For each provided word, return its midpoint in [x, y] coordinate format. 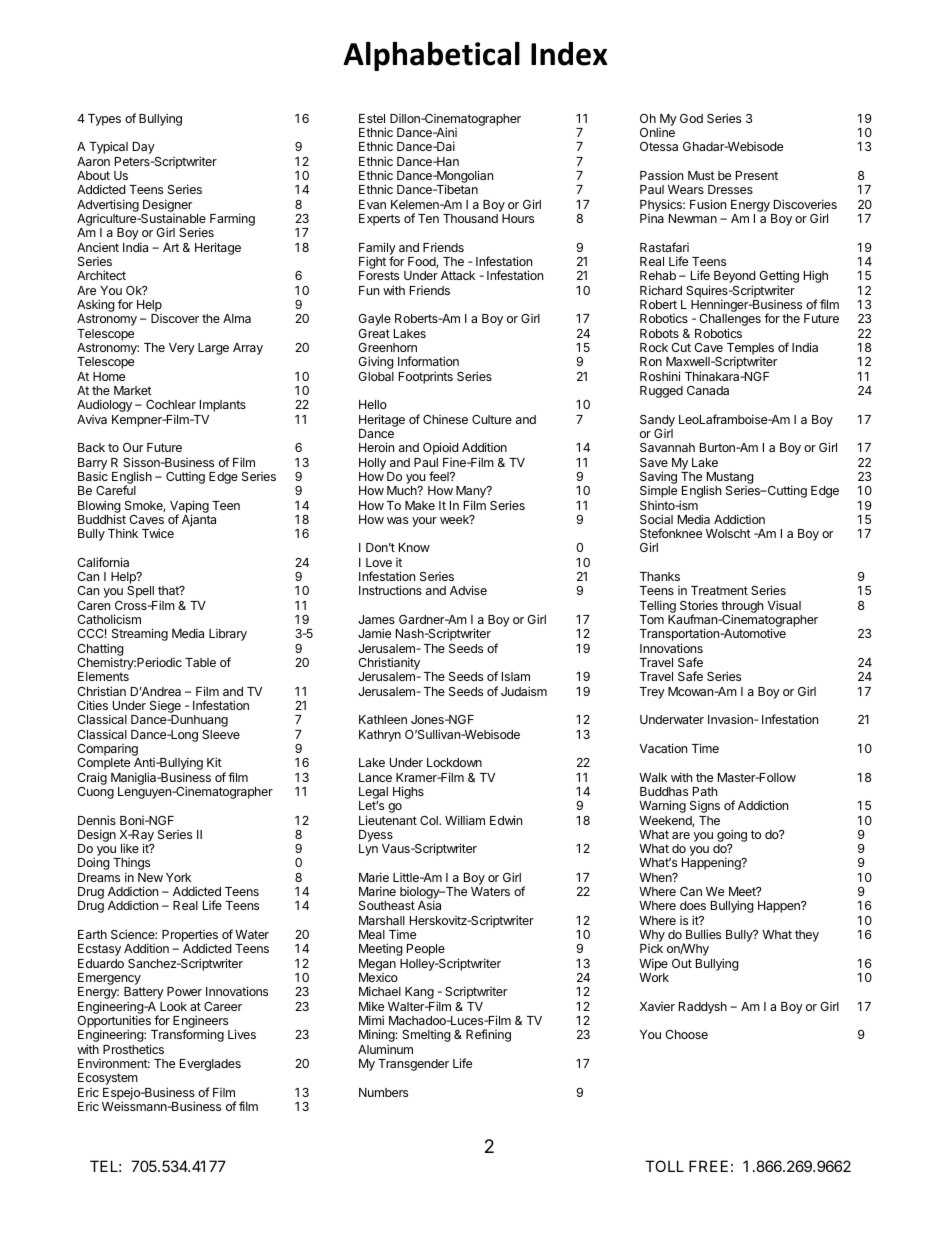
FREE [708, 1166]
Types [104, 120]
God [691, 118]
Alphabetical [431, 56]
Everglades [210, 1065]
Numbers [383, 1092]
